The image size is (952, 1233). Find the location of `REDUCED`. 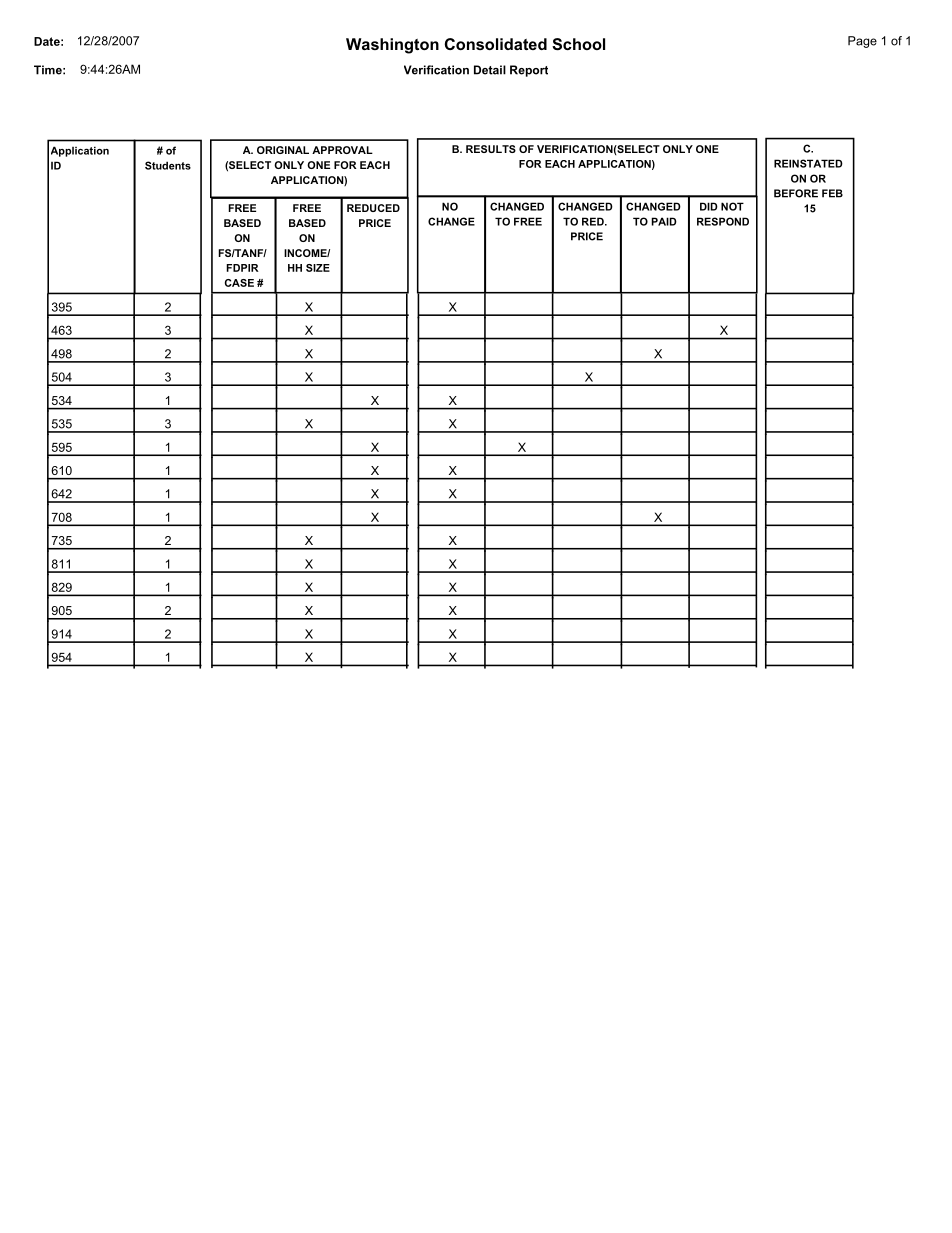

REDUCED is located at coordinates (373, 208).
